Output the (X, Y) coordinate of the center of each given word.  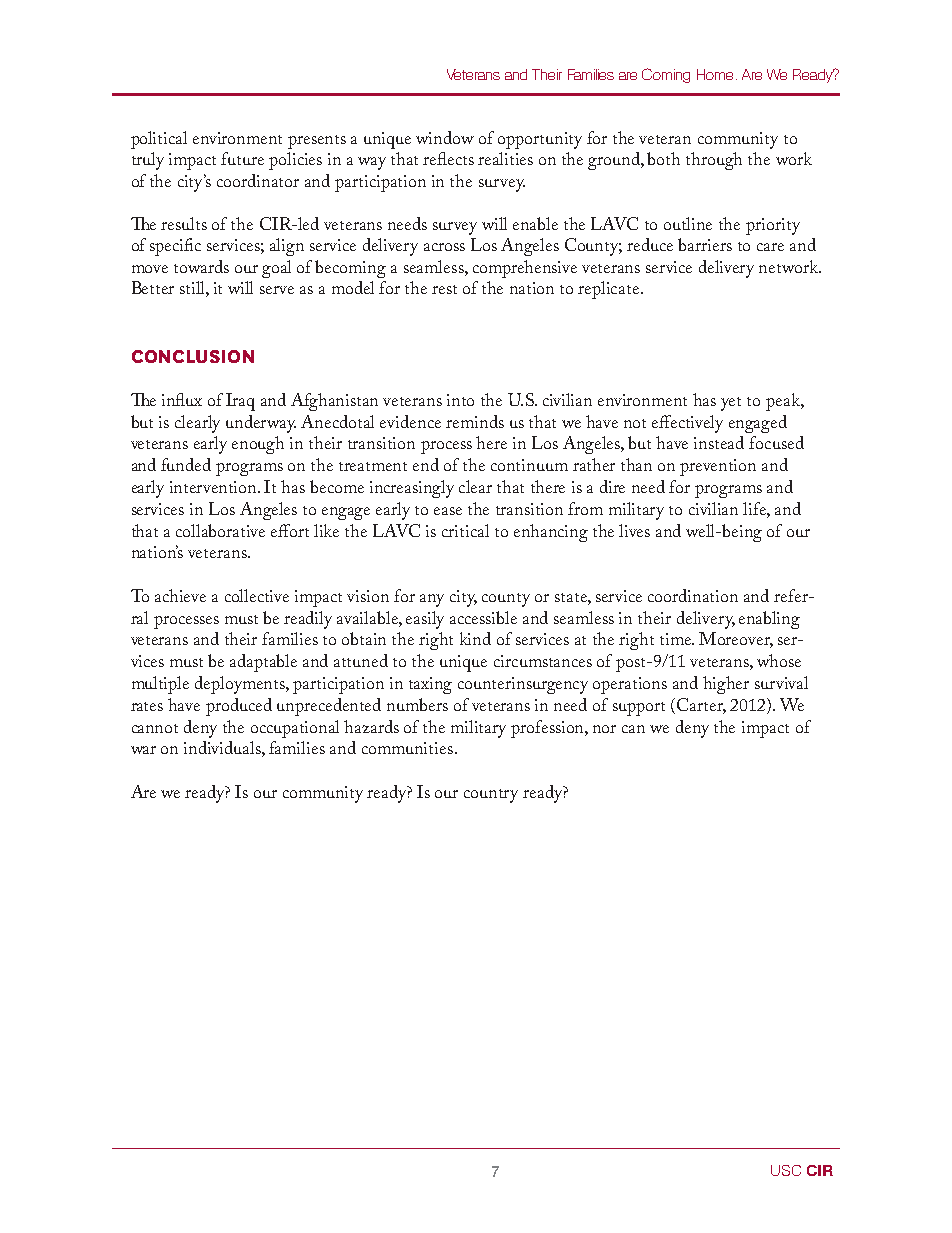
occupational (295, 729)
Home (715, 74)
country (491, 796)
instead (719, 442)
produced (239, 707)
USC (786, 1170)
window (445, 137)
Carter (701, 706)
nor (604, 729)
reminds (475, 421)
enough (258, 445)
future (242, 158)
